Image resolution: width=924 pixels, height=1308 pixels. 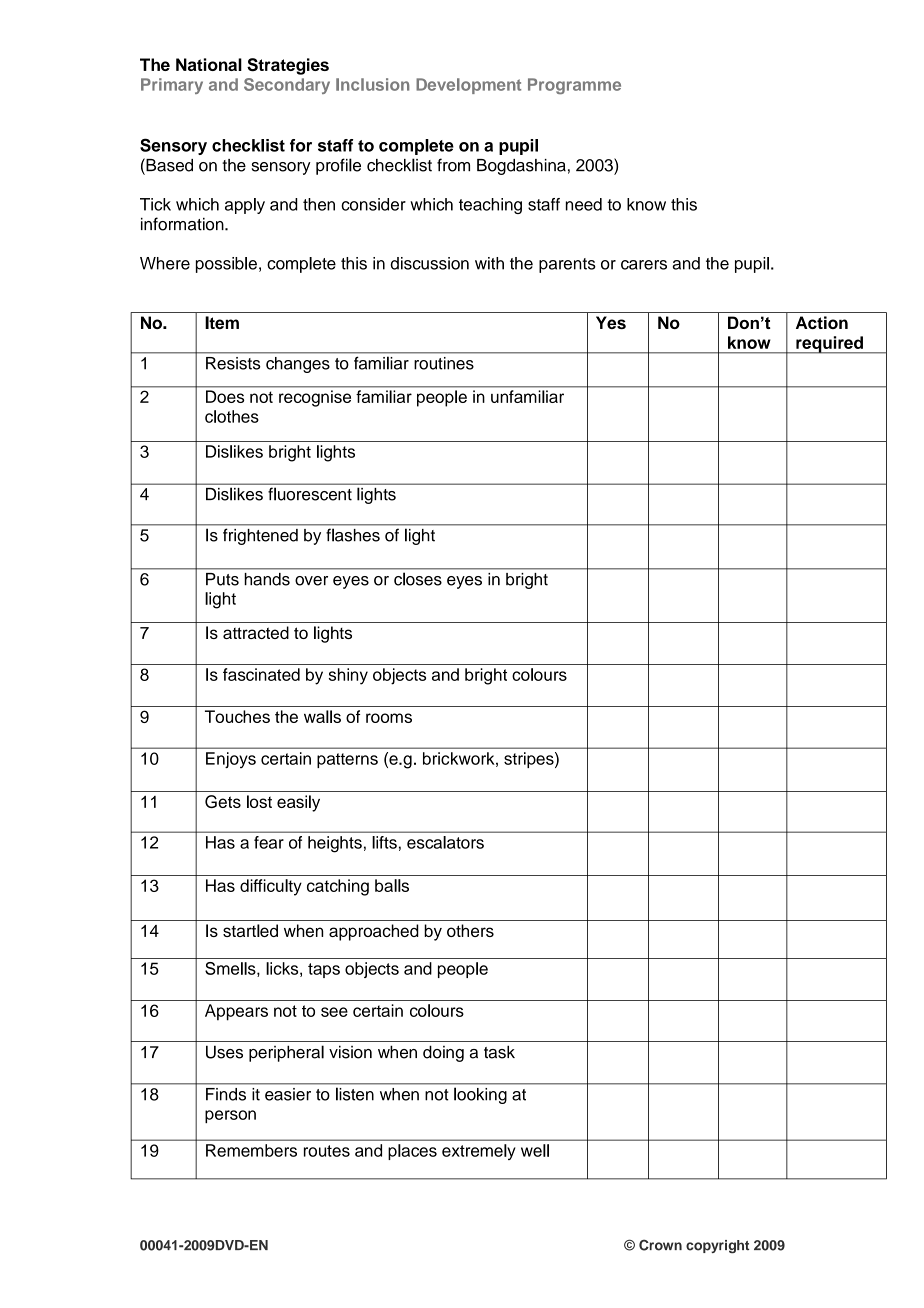 What do you see at coordinates (418, 579) in the screenshot?
I see `closes` at bounding box center [418, 579].
